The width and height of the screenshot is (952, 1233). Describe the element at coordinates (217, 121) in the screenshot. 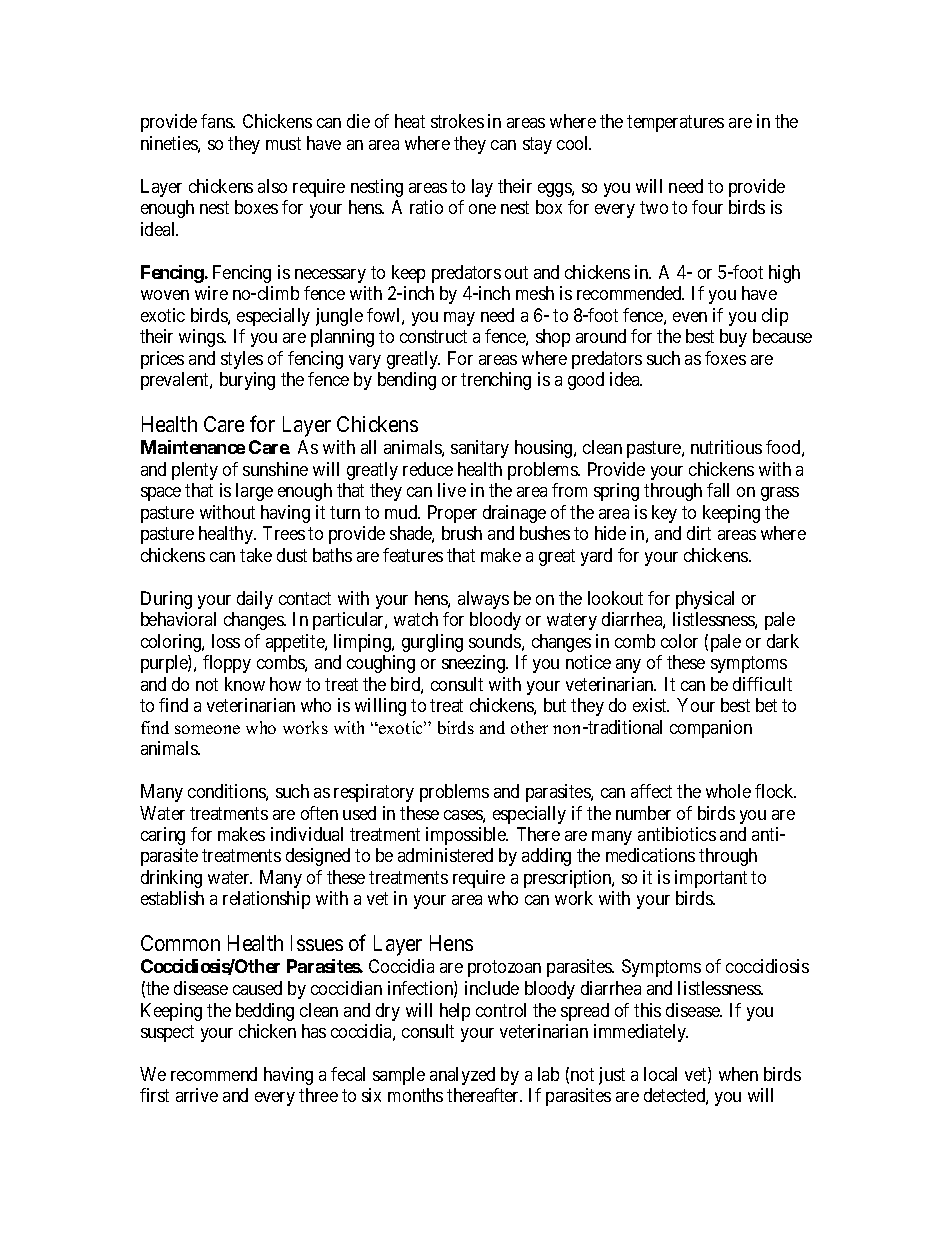

I see `fans` at that location.
